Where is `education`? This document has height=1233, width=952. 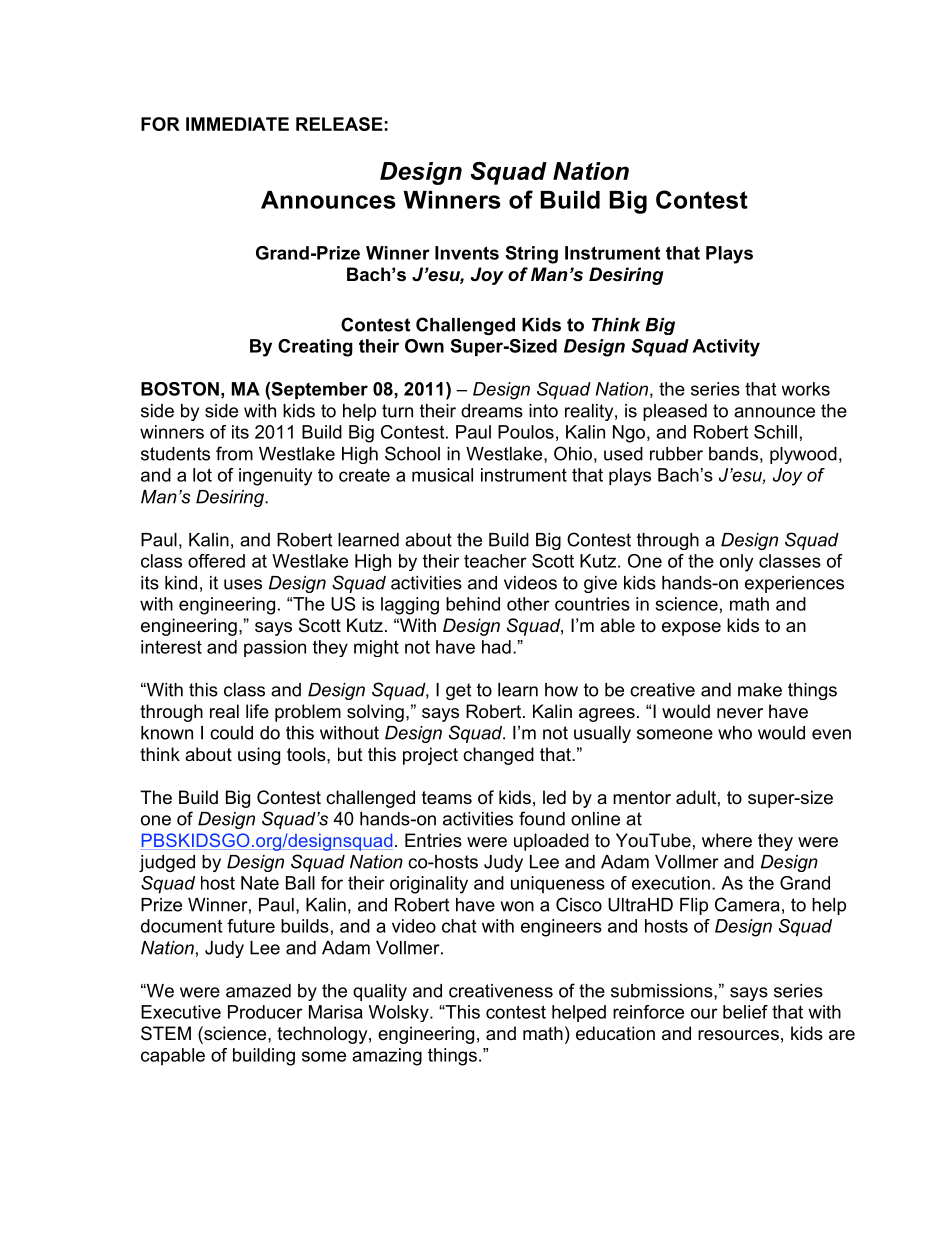
education is located at coordinates (615, 1033).
